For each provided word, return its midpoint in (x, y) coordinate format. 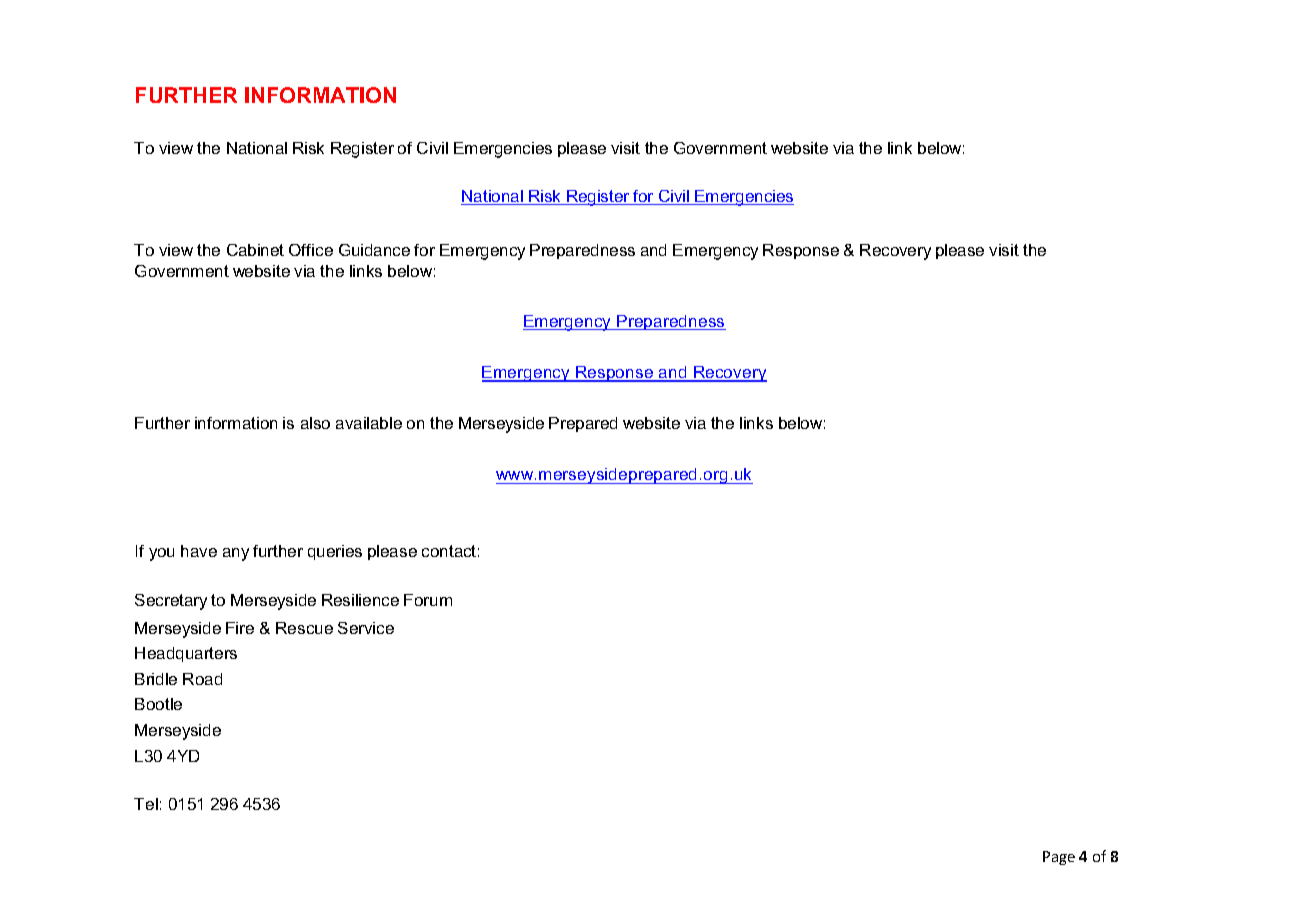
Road (202, 679)
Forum (428, 600)
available (369, 423)
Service (366, 628)
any (236, 554)
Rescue (304, 628)
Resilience (360, 600)
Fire (240, 628)
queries (335, 552)
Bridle (156, 679)
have (199, 551)
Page (1059, 858)
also (315, 423)
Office (311, 250)
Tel (146, 804)
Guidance (374, 250)
